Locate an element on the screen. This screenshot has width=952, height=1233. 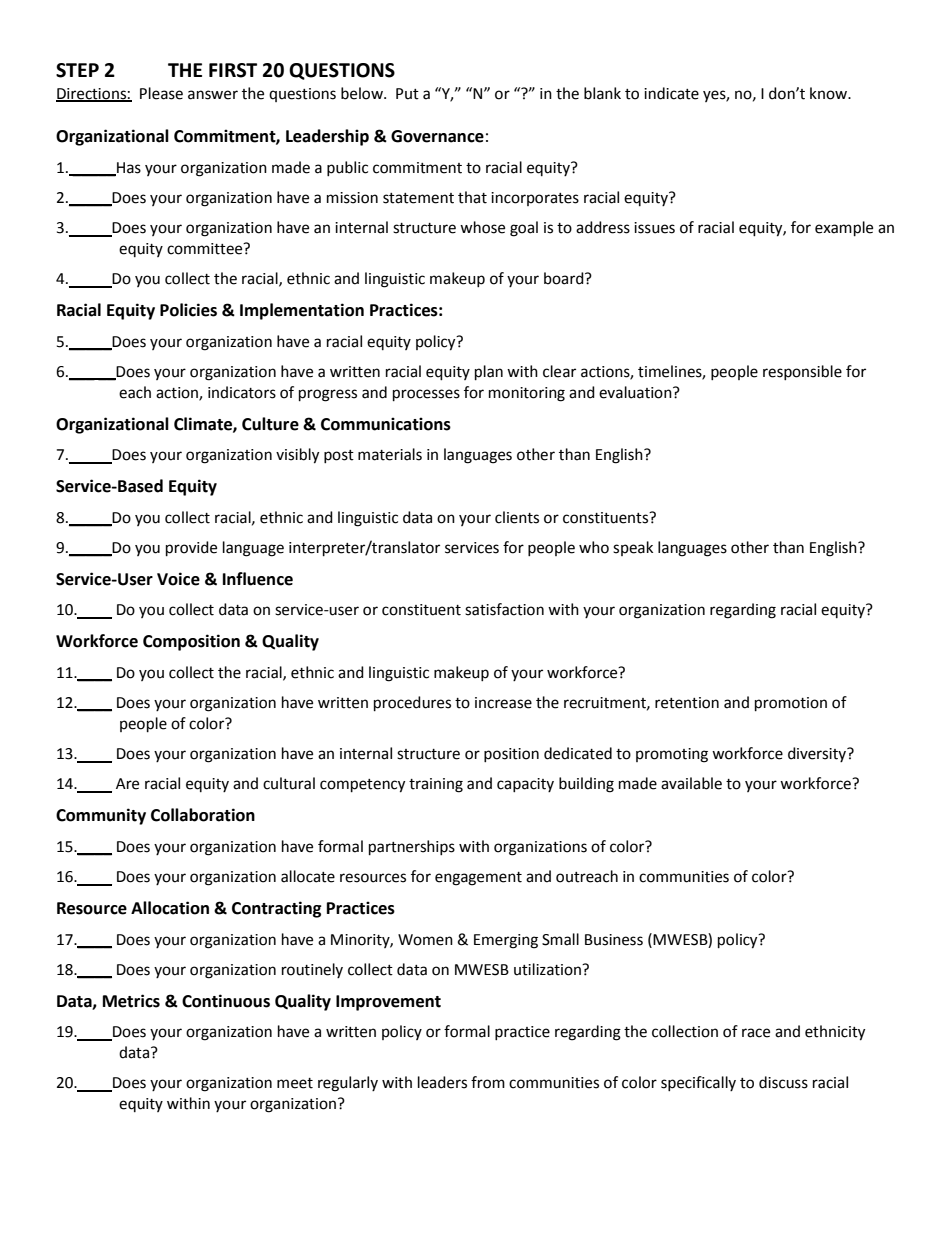
know is located at coordinates (830, 93).
